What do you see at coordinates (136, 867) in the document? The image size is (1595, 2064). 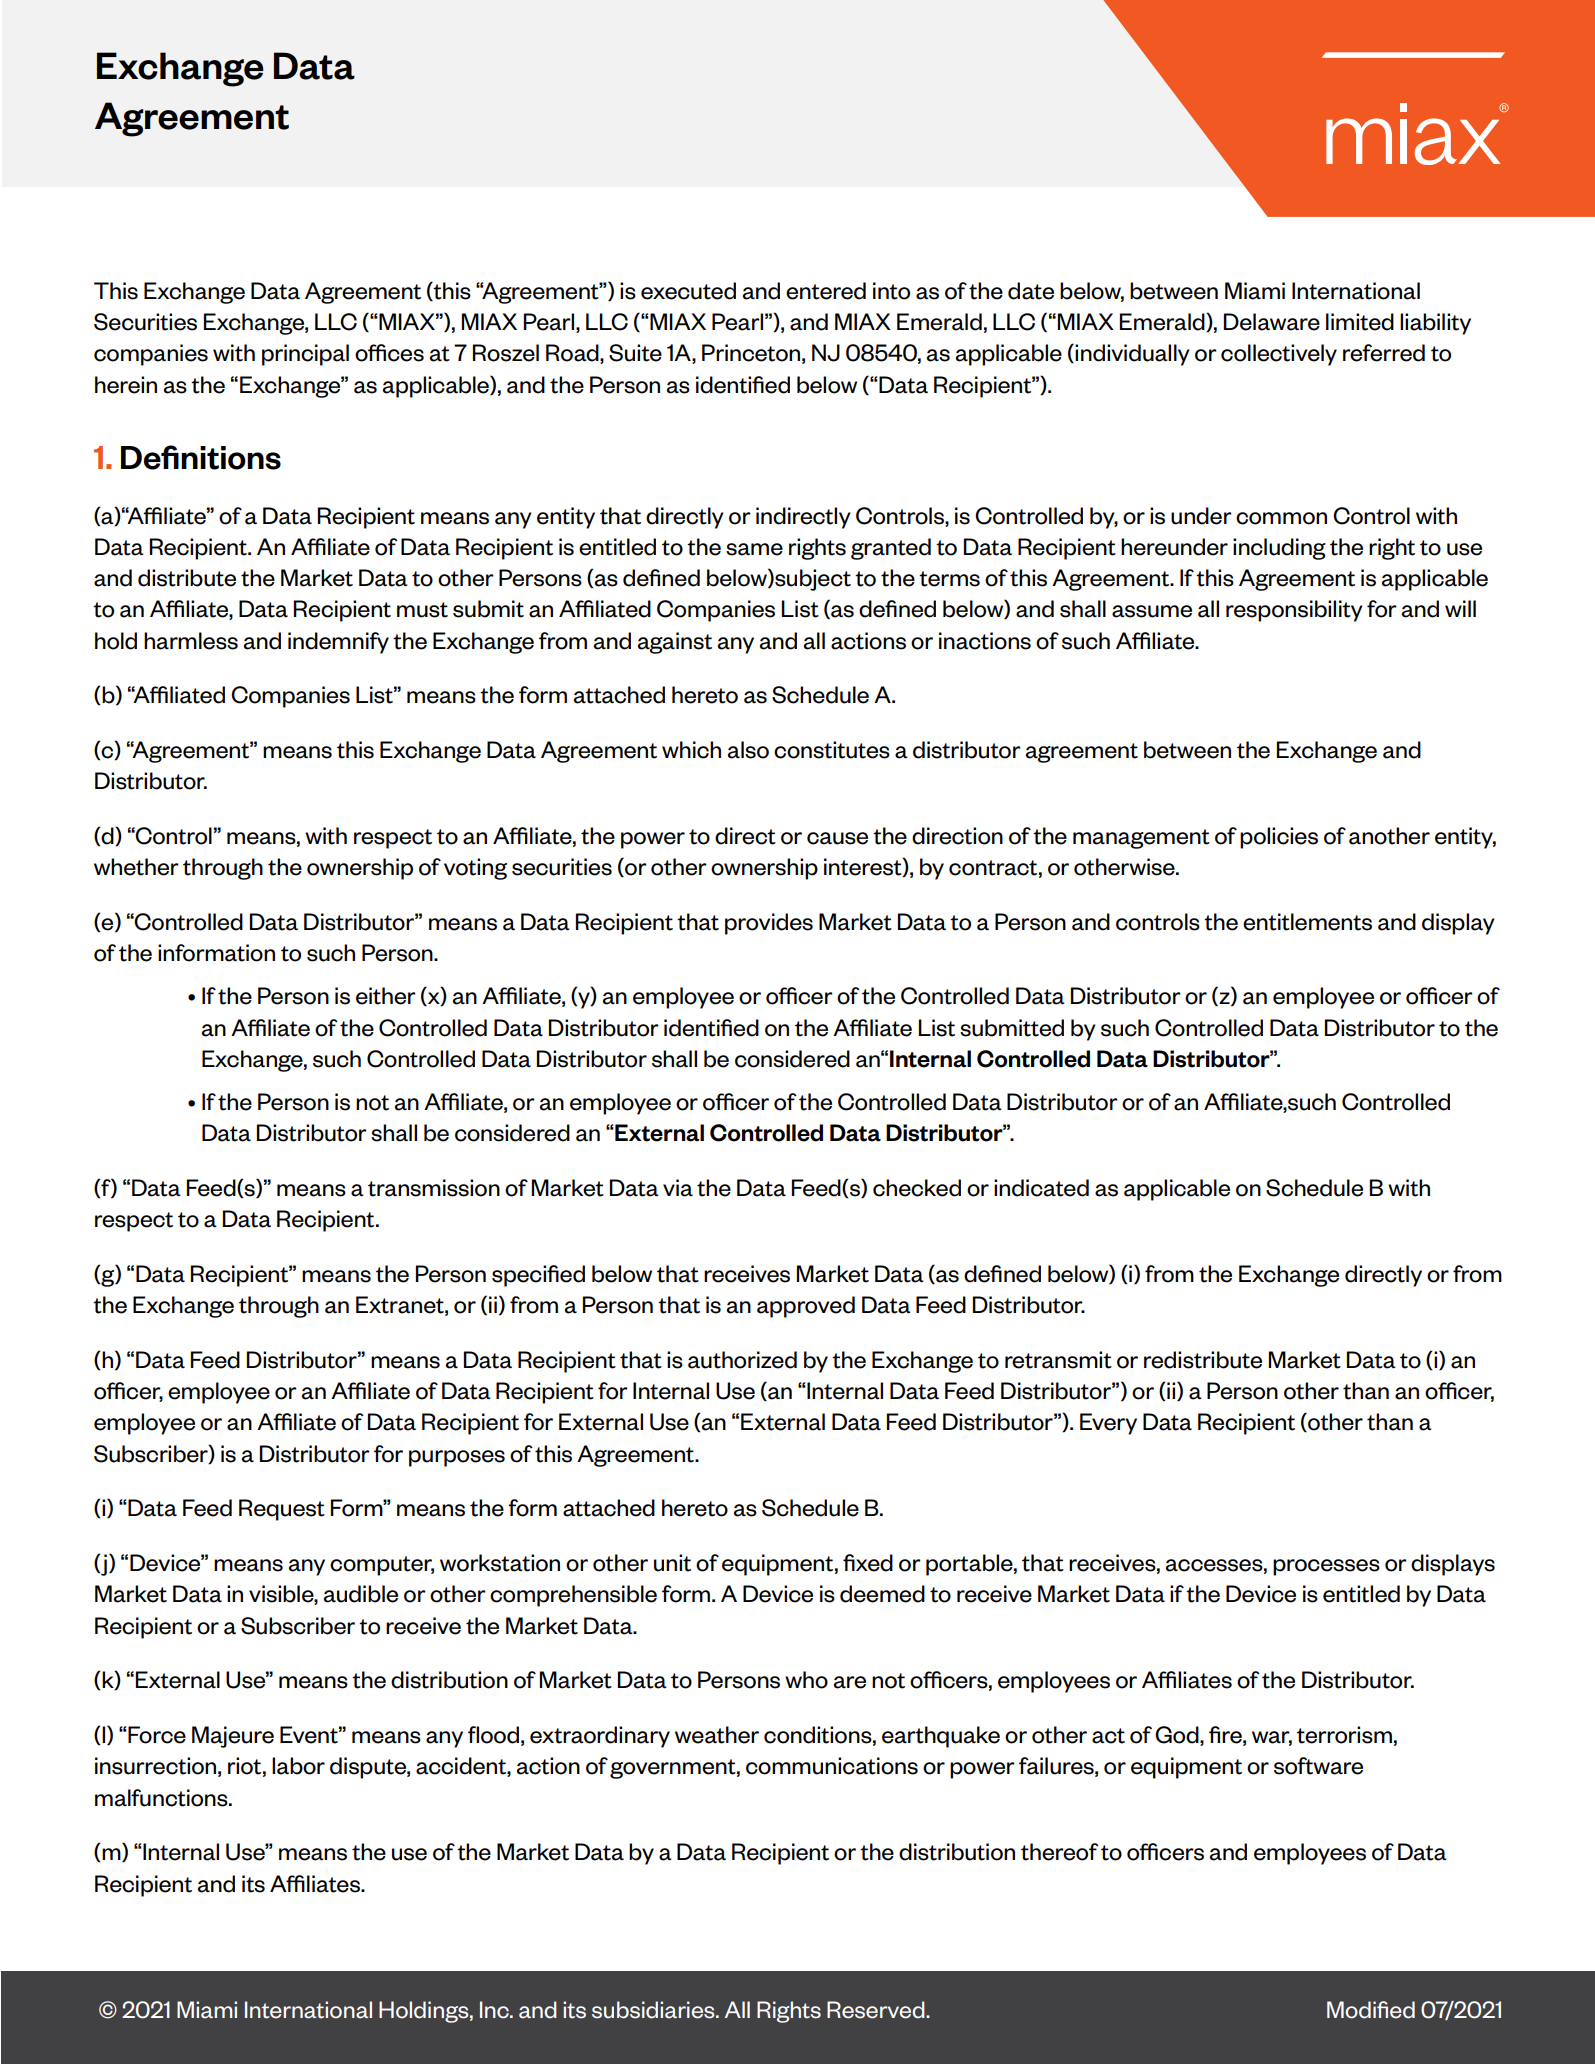 I see `whether` at bounding box center [136, 867].
